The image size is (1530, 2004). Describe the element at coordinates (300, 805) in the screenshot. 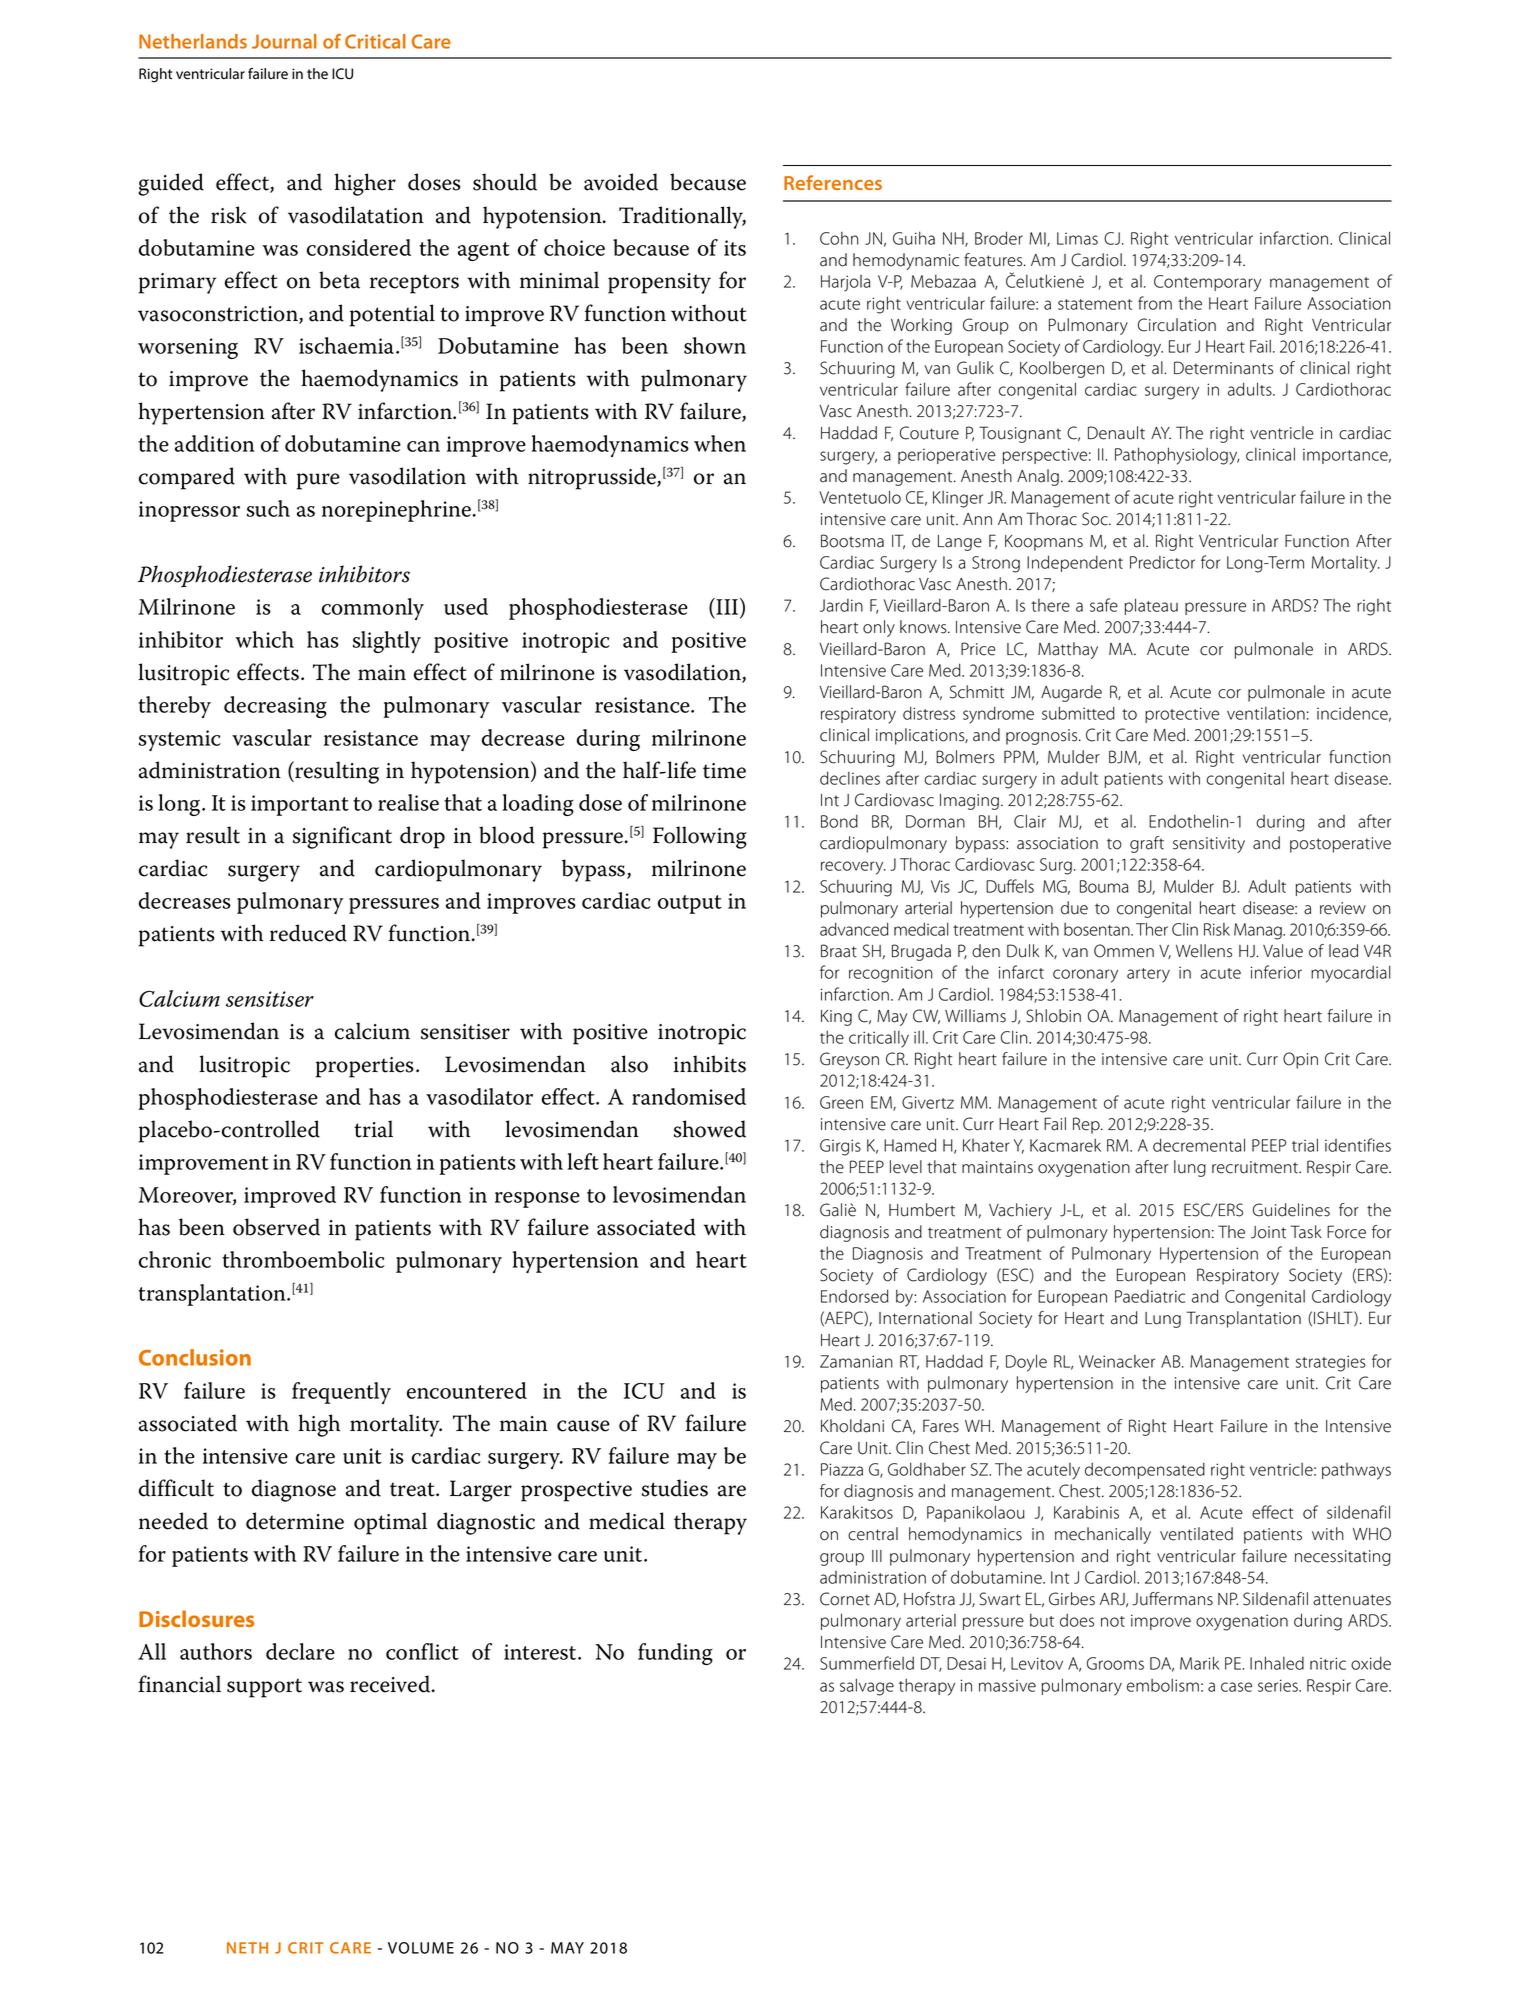

I see `important` at that location.
